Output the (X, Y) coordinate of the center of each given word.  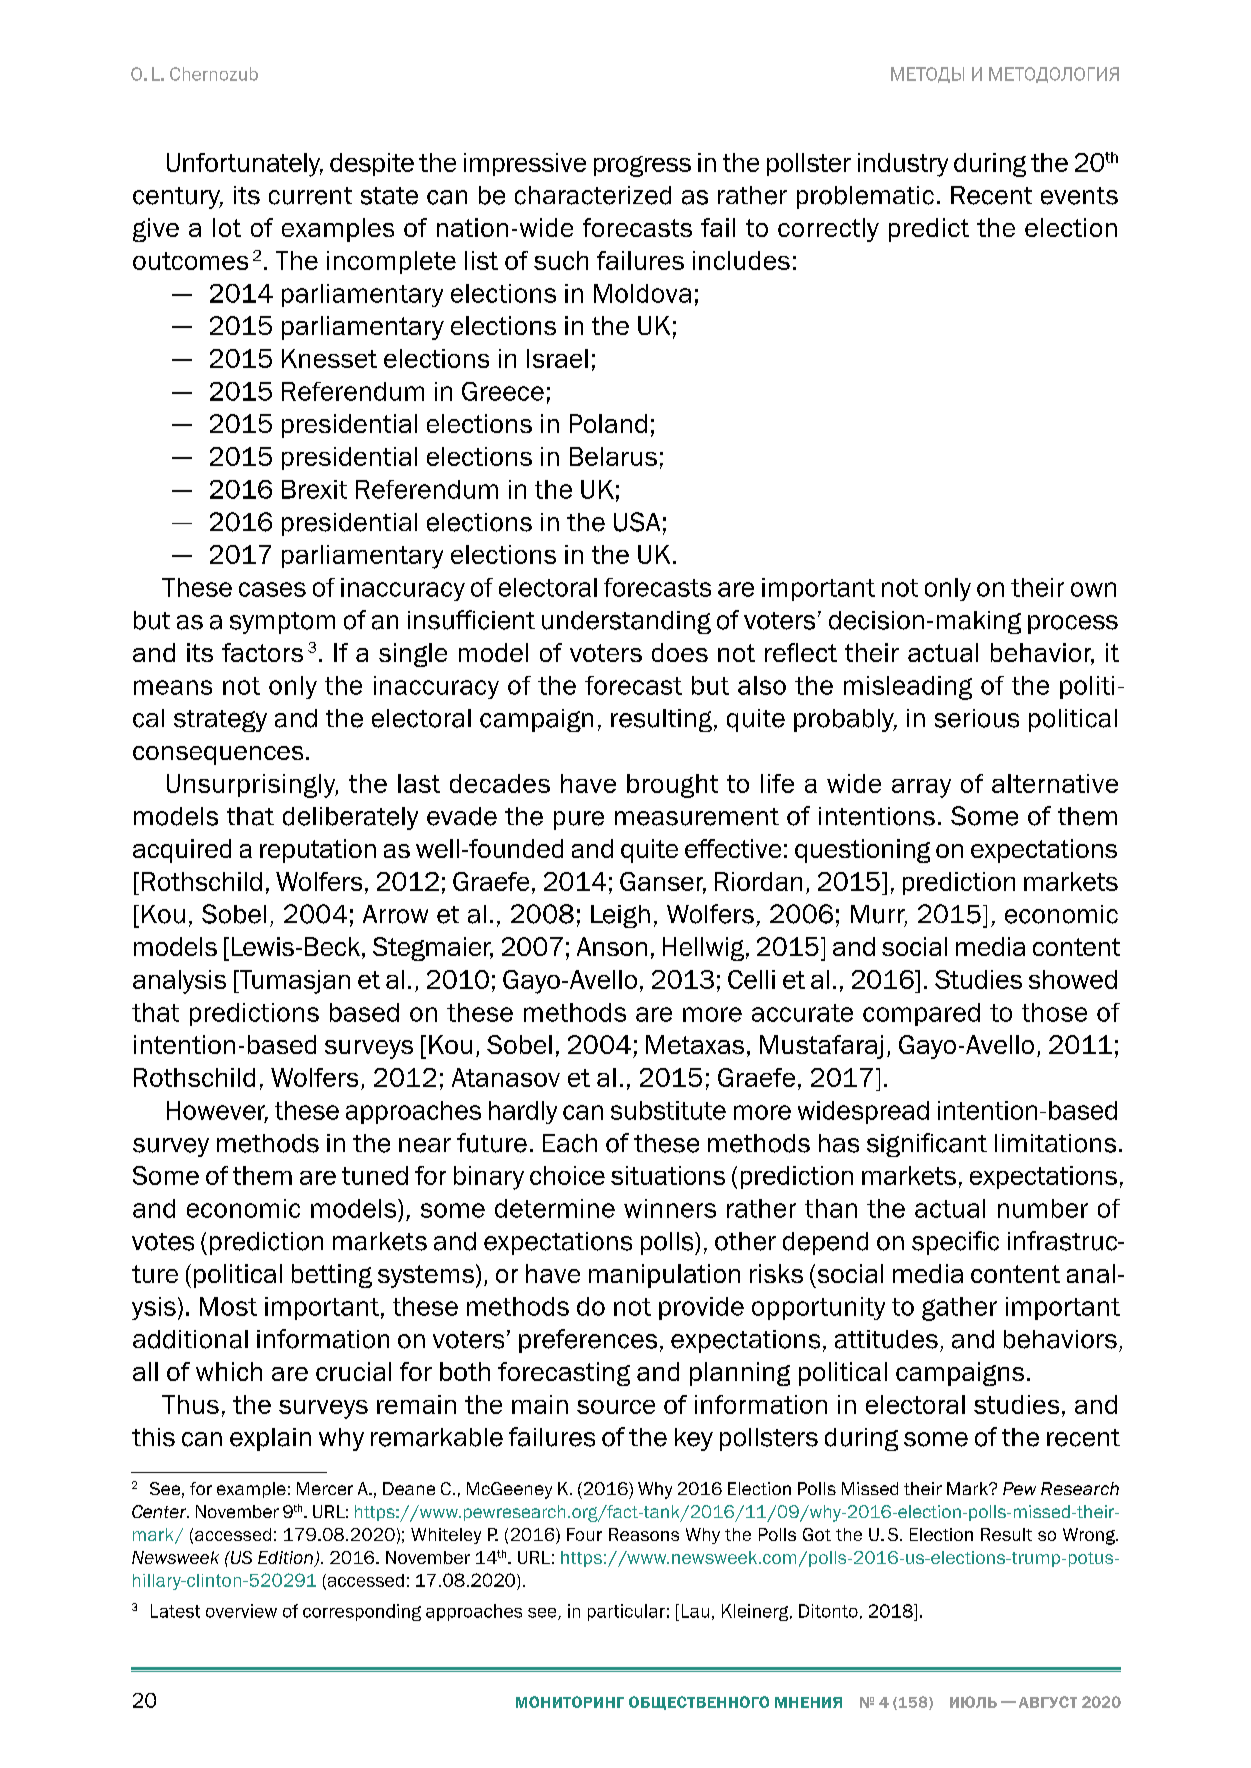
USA (637, 522)
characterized (593, 195)
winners (670, 1208)
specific (955, 1243)
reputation (318, 851)
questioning (862, 851)
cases (272, 589)
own (1093, 589)
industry (903, 165)
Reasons (644, 1534)
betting (332, 1276)
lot (227, 227)
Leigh (620, 916)
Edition (286, 1559)
